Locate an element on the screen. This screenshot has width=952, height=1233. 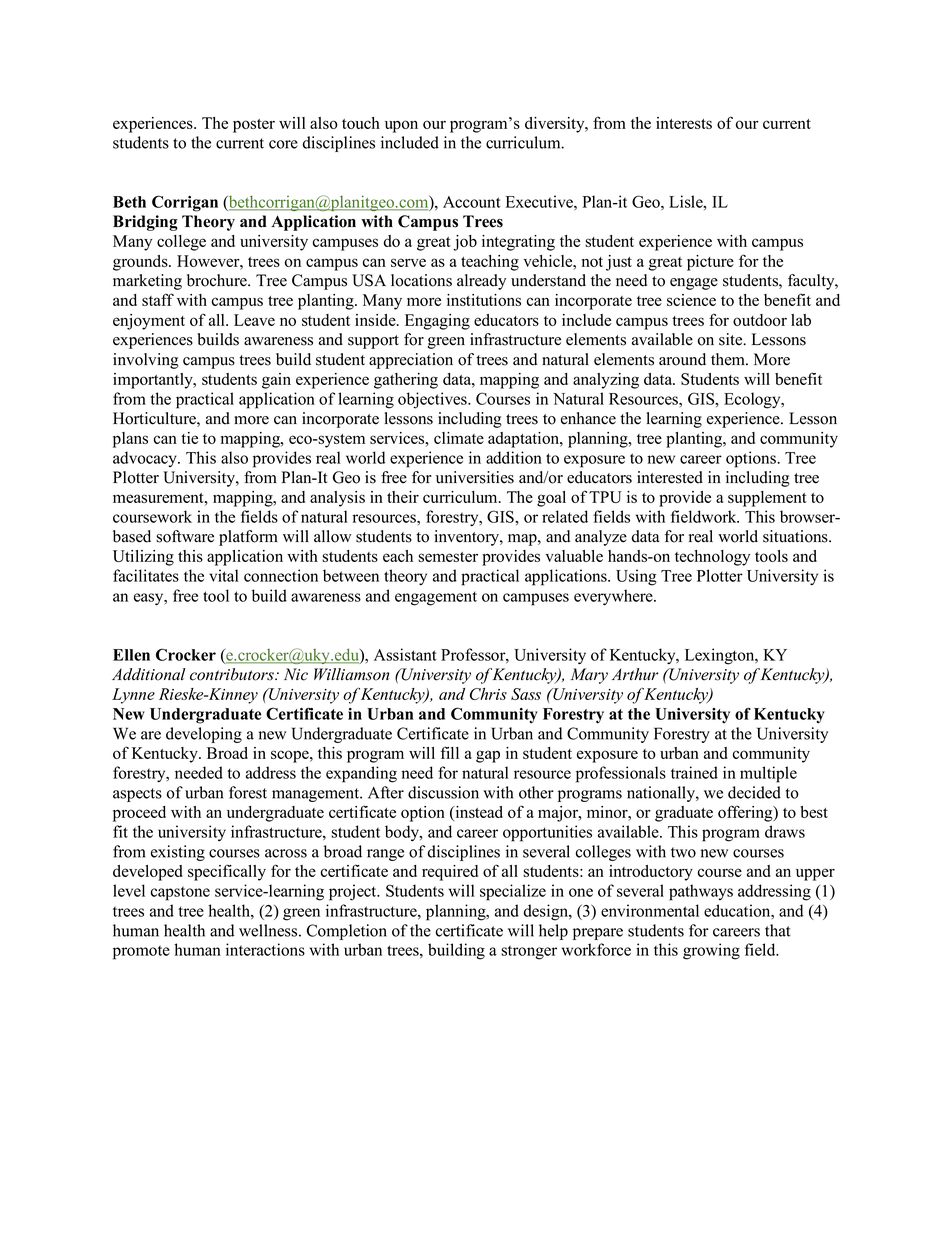
Arthur is located at coordinates (635, 674).
